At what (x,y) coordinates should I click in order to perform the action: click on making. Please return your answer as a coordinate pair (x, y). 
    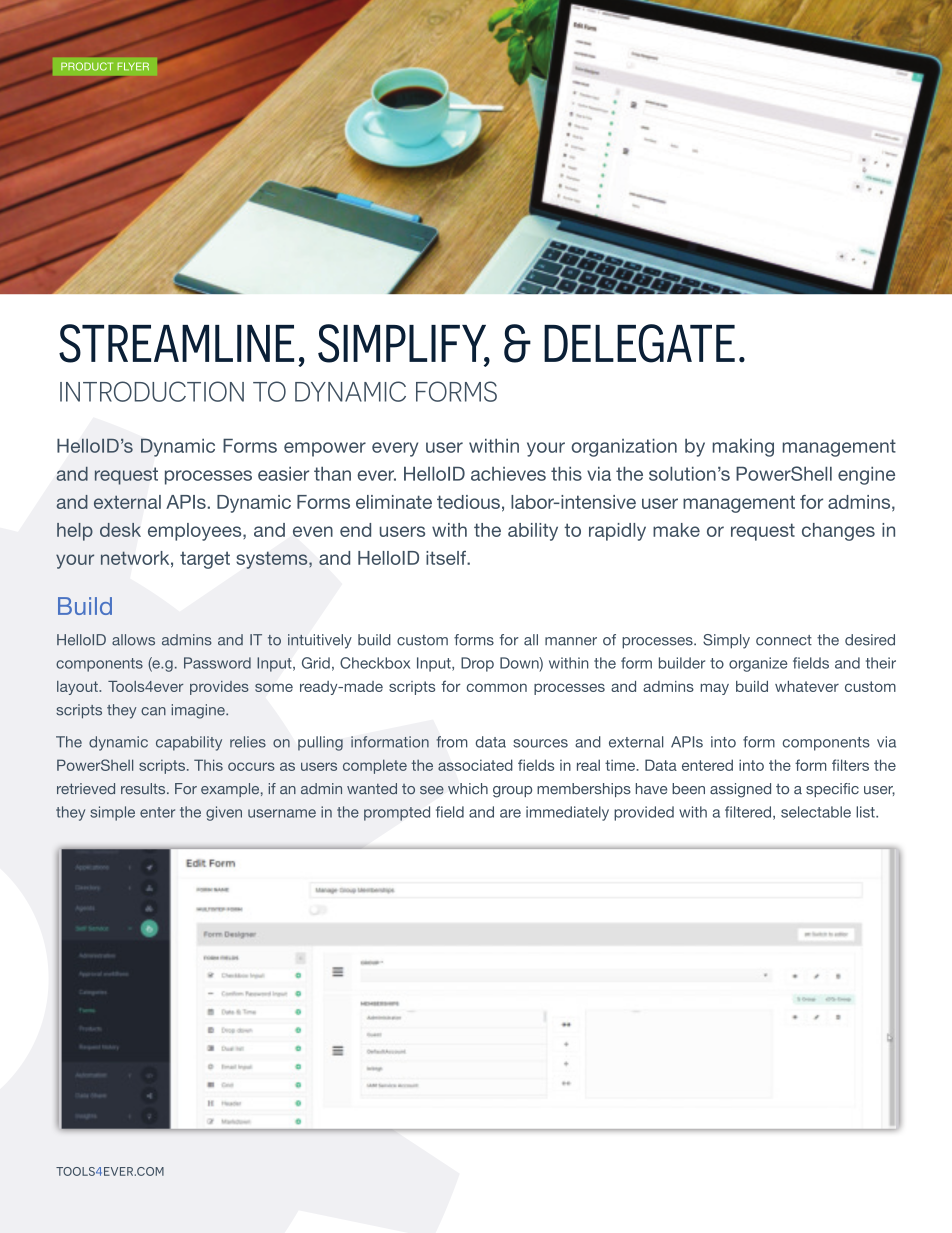
    Looking at the image, I should click on (743, 448).
